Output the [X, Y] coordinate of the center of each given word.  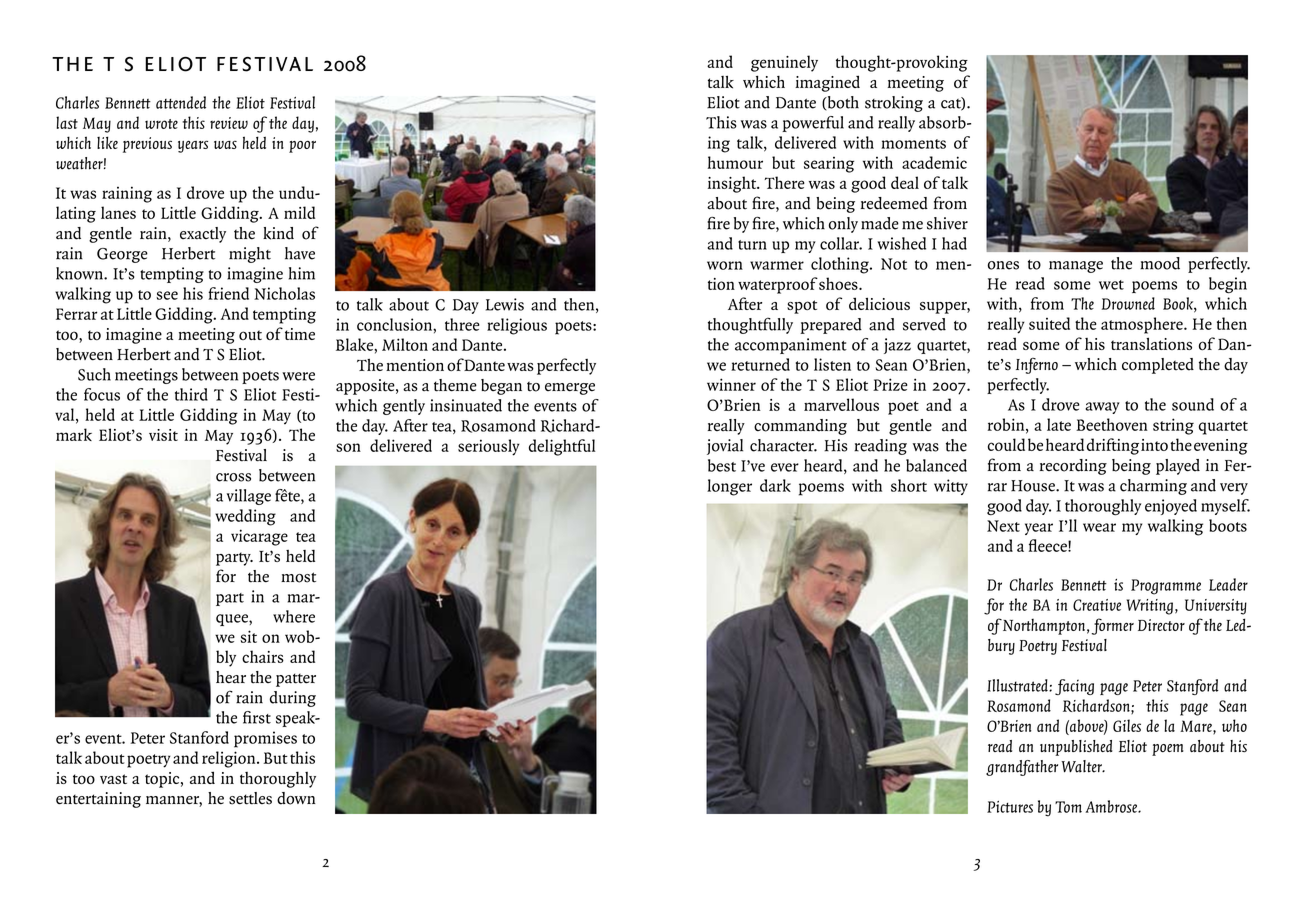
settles [250, 798]
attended [181, 102]
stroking [894, 104]
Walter [1082, 766]
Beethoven [1112, 424]
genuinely [784, 63]
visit [163, 435]
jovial [725, 447]
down [296, 798]
